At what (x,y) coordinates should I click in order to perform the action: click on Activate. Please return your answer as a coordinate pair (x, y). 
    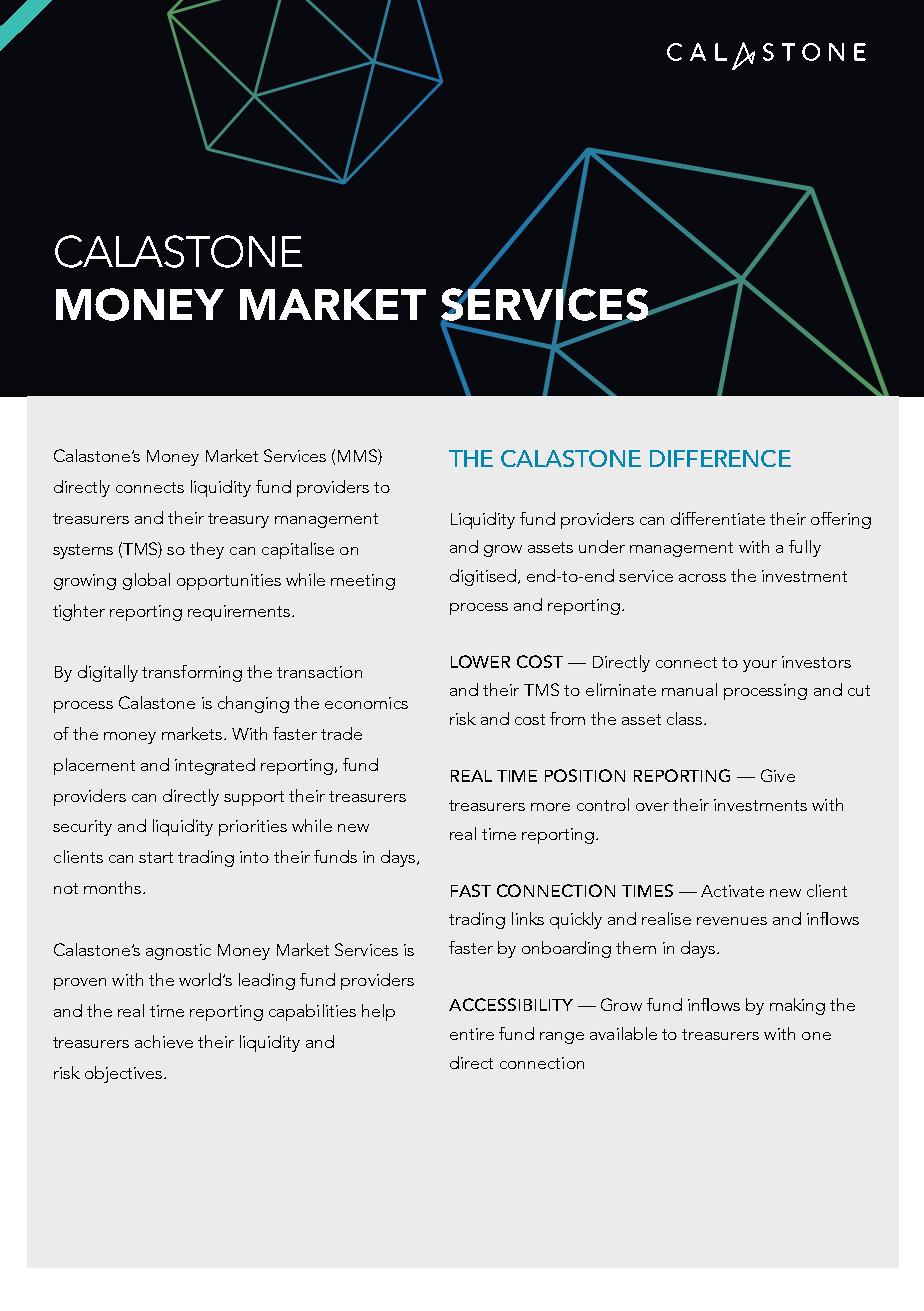
    Looking at the image, I should click on (732, 891).
